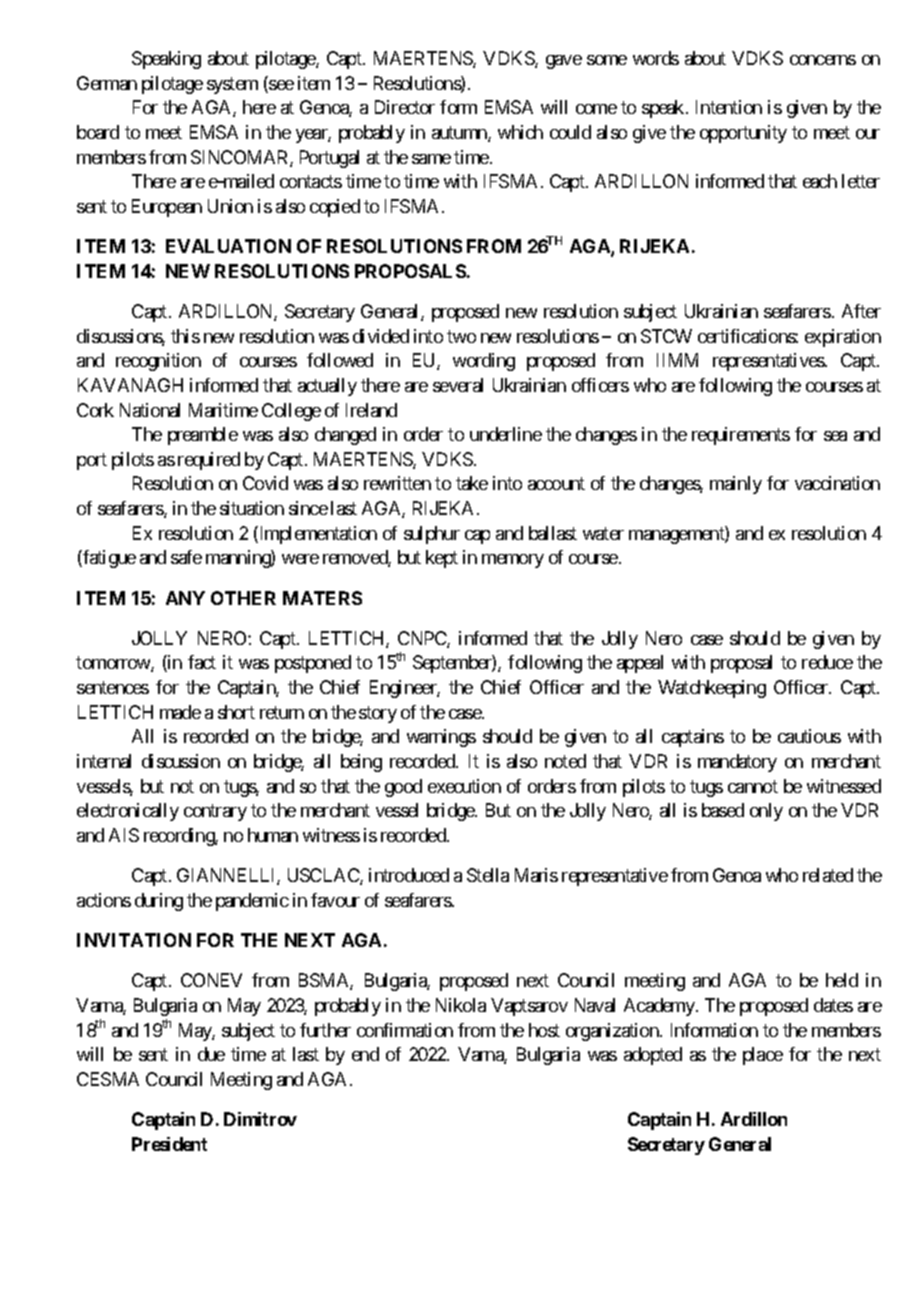  I want to click on host, so click(544, 1030).
